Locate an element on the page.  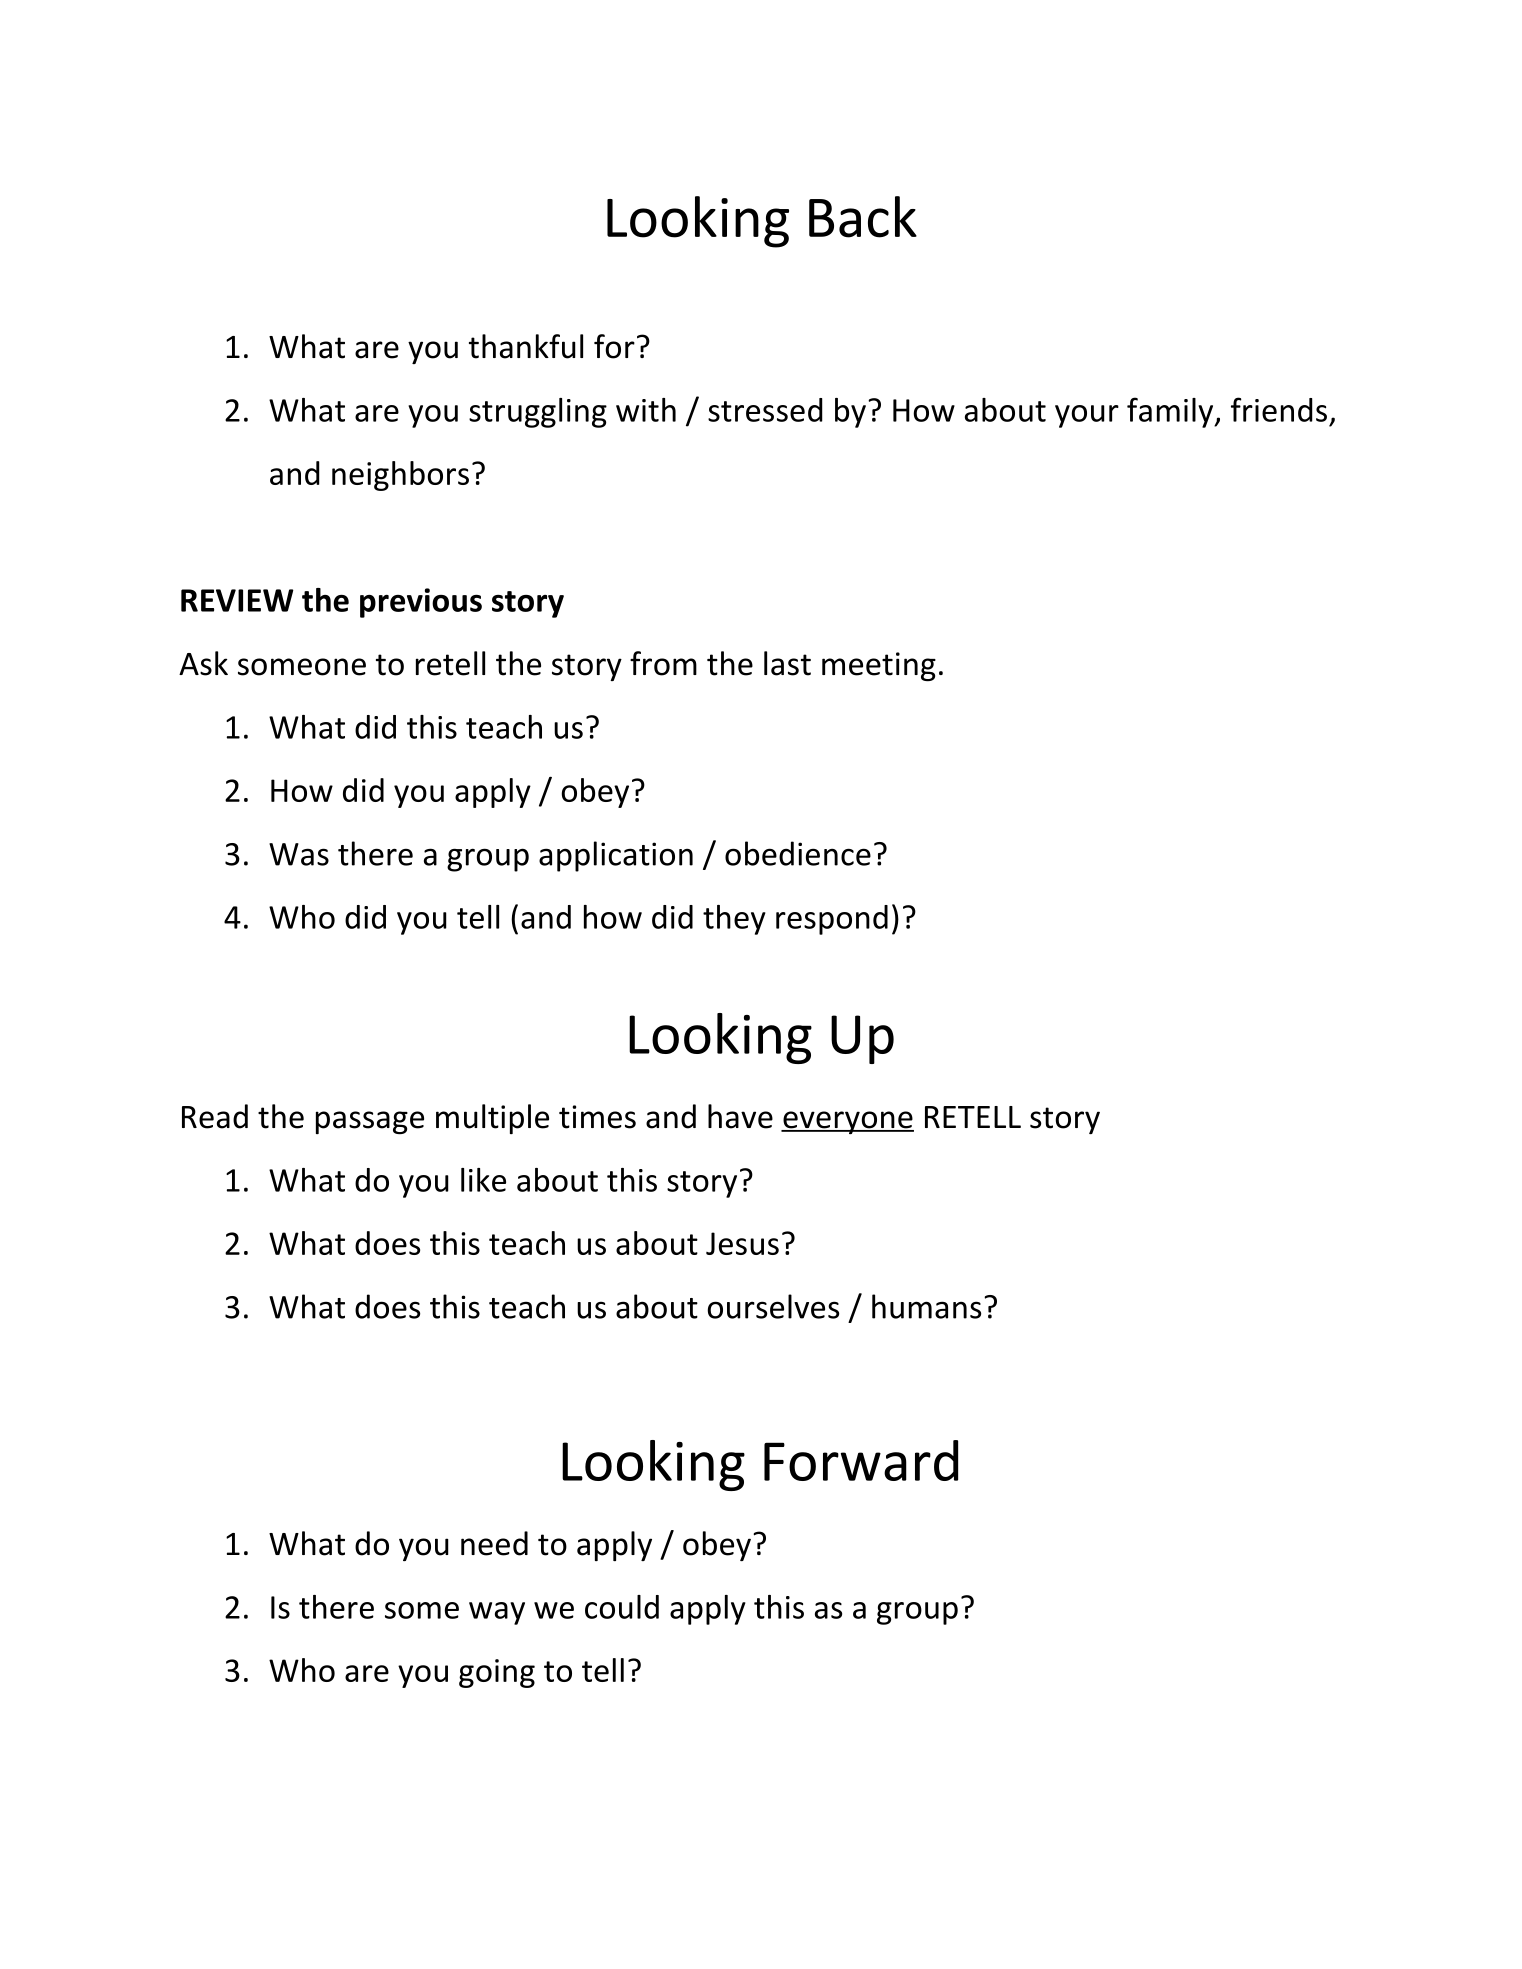
respond is located at coordinates (832, 920).
